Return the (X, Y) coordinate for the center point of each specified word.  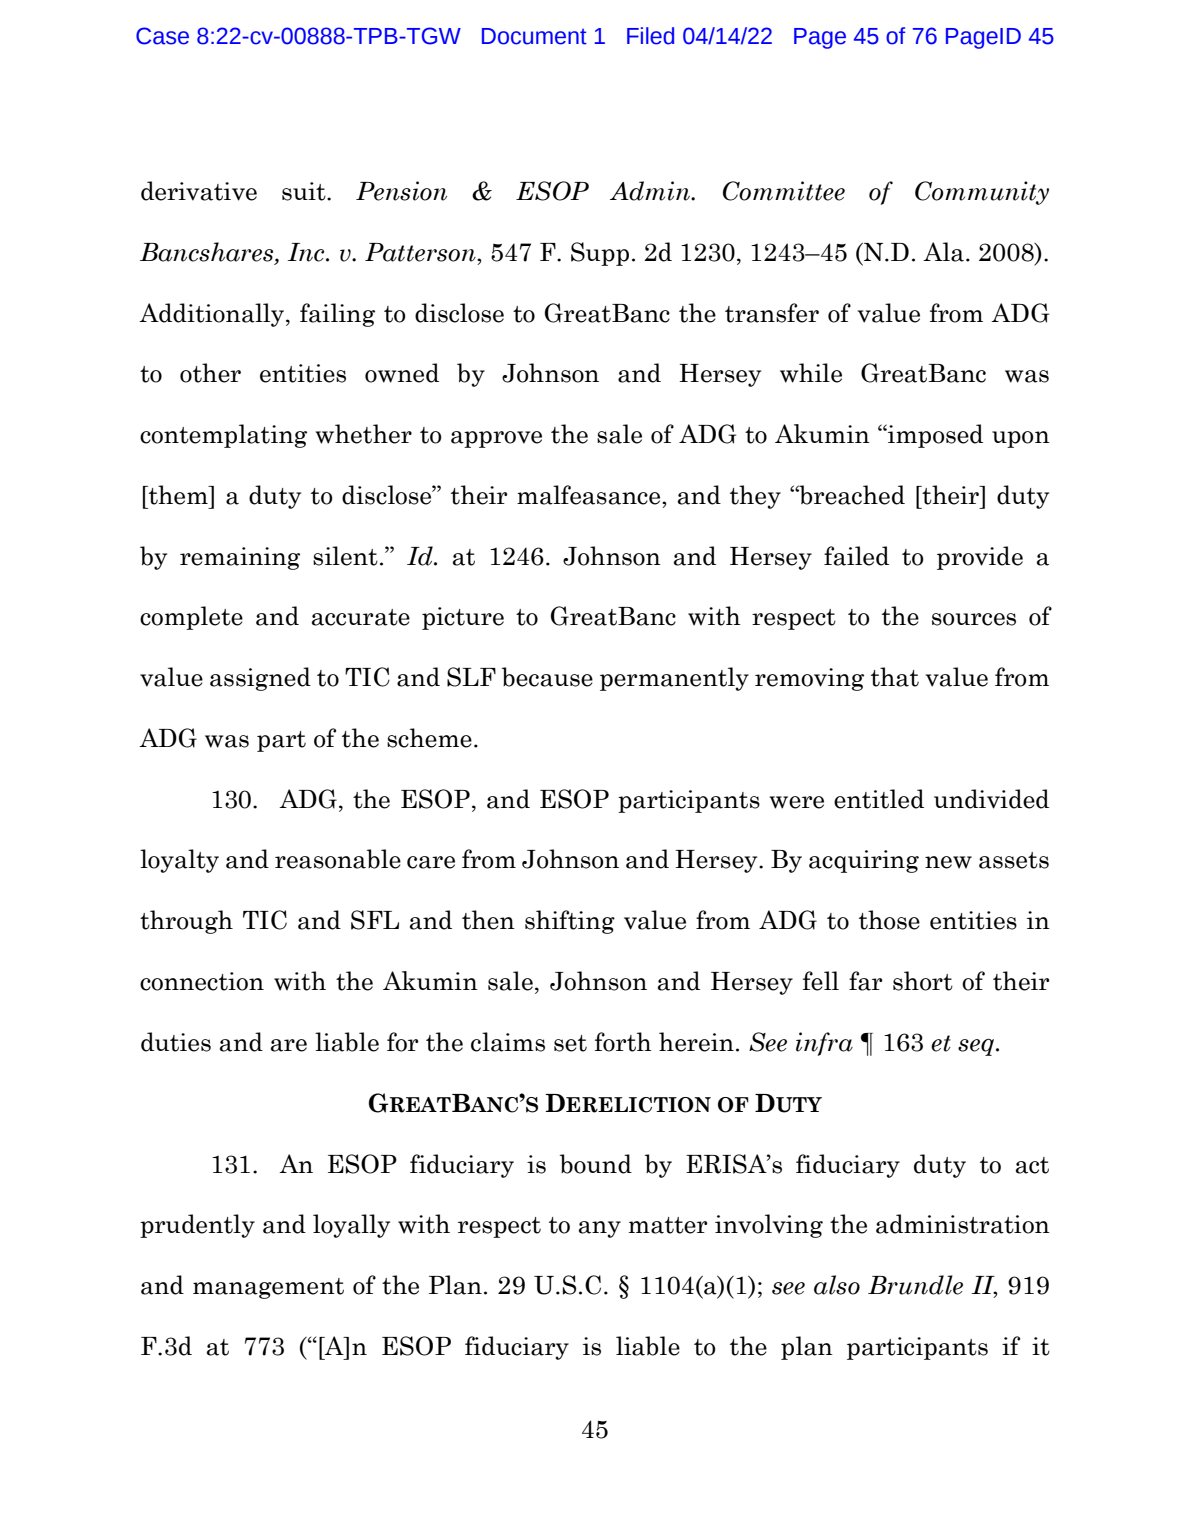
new (948, 862)
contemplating (223, 436)
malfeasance (590, 495)
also (837, 1285)
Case (162, 36)
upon (1021, 439)
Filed (650, 36)
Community (982, 193)
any (600, 1229)
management (268, 1288)
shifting (570, 922)
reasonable (338, 859)
